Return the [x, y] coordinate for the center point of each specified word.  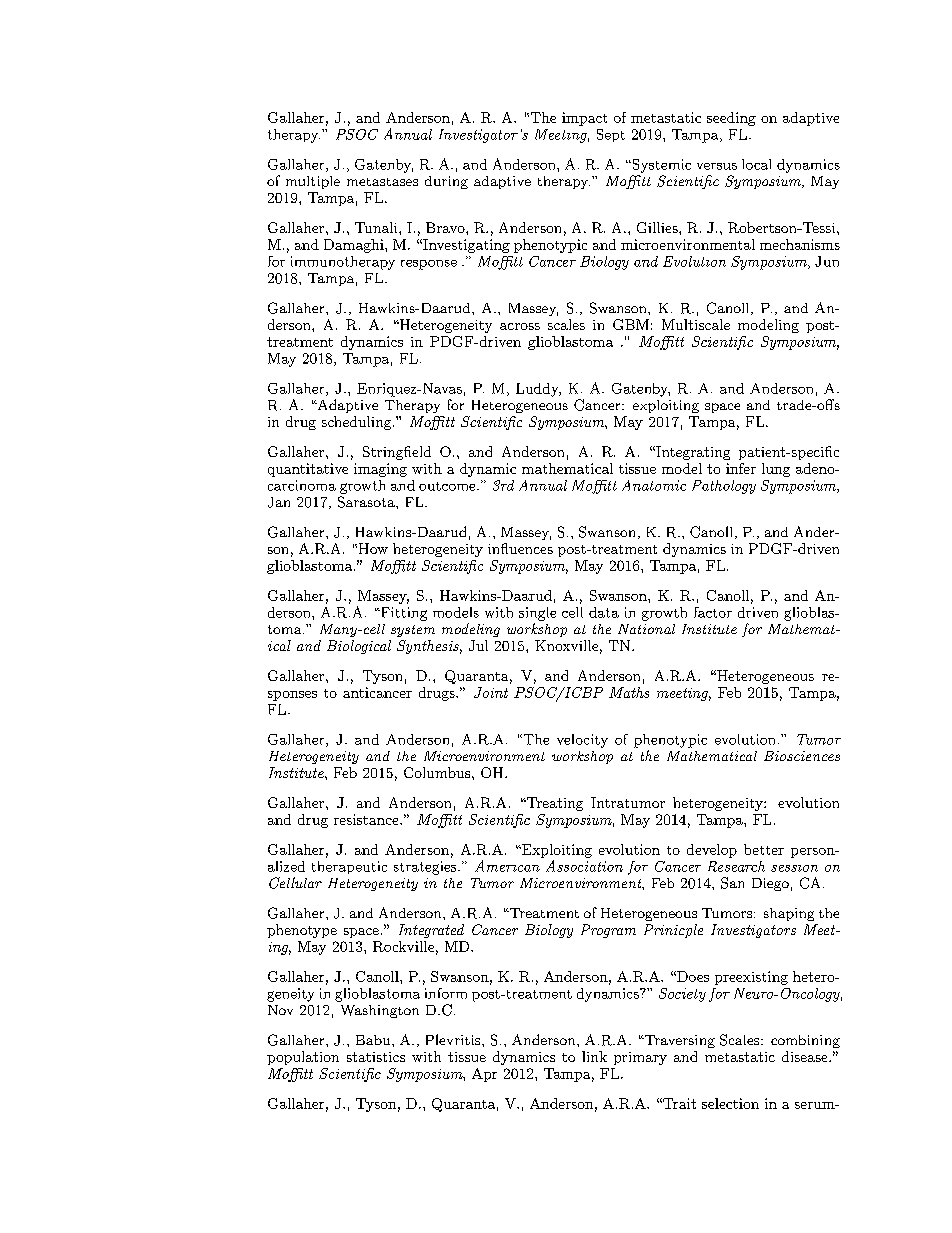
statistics [376, 1057]
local [756, 164]
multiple [313, 182]
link [594, 1056]
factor [713, 612]
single [537, 614]
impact [584, 119]
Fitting [402, 614]
